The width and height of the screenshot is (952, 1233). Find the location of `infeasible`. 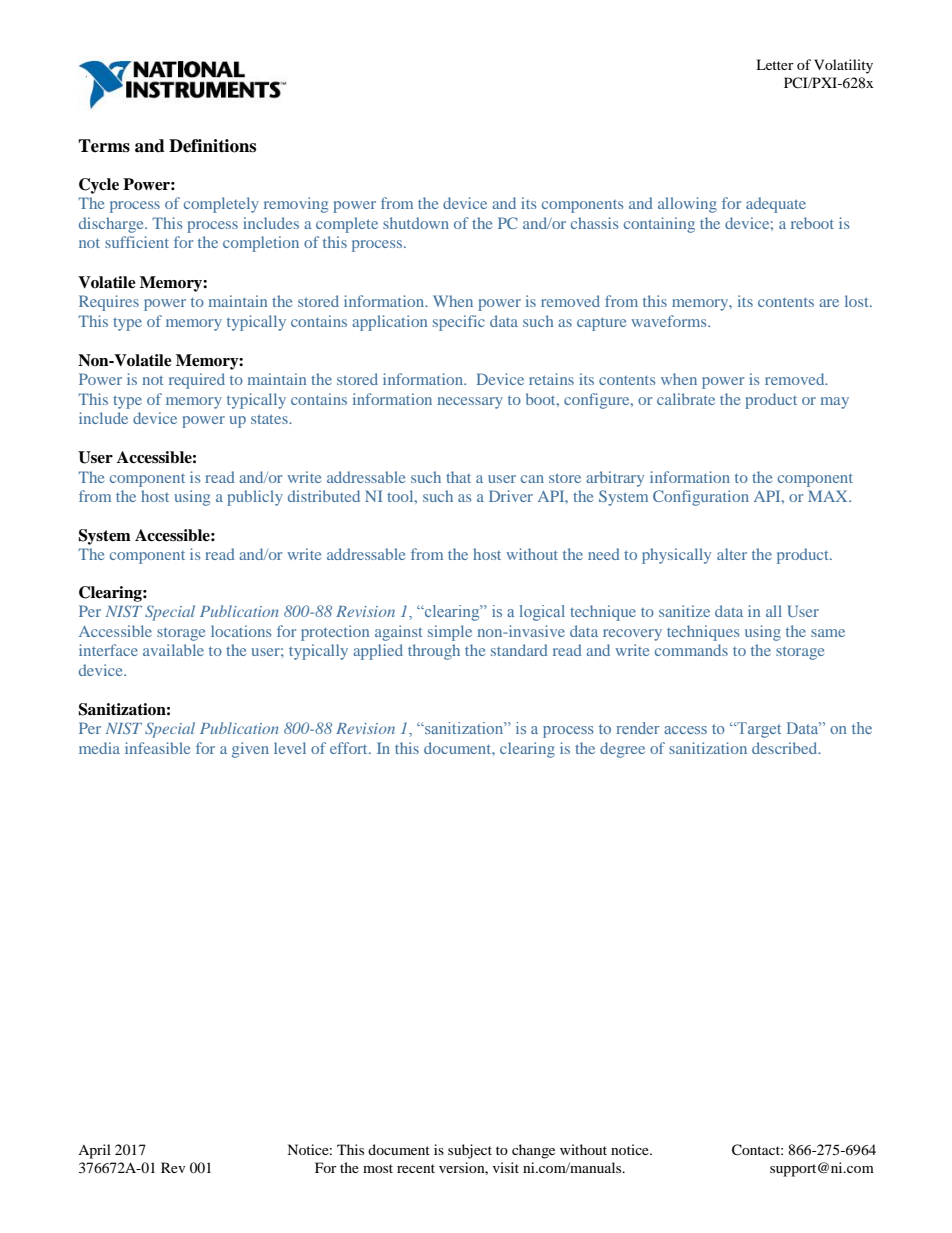

infeasible is located at coordinates (157, 748).
